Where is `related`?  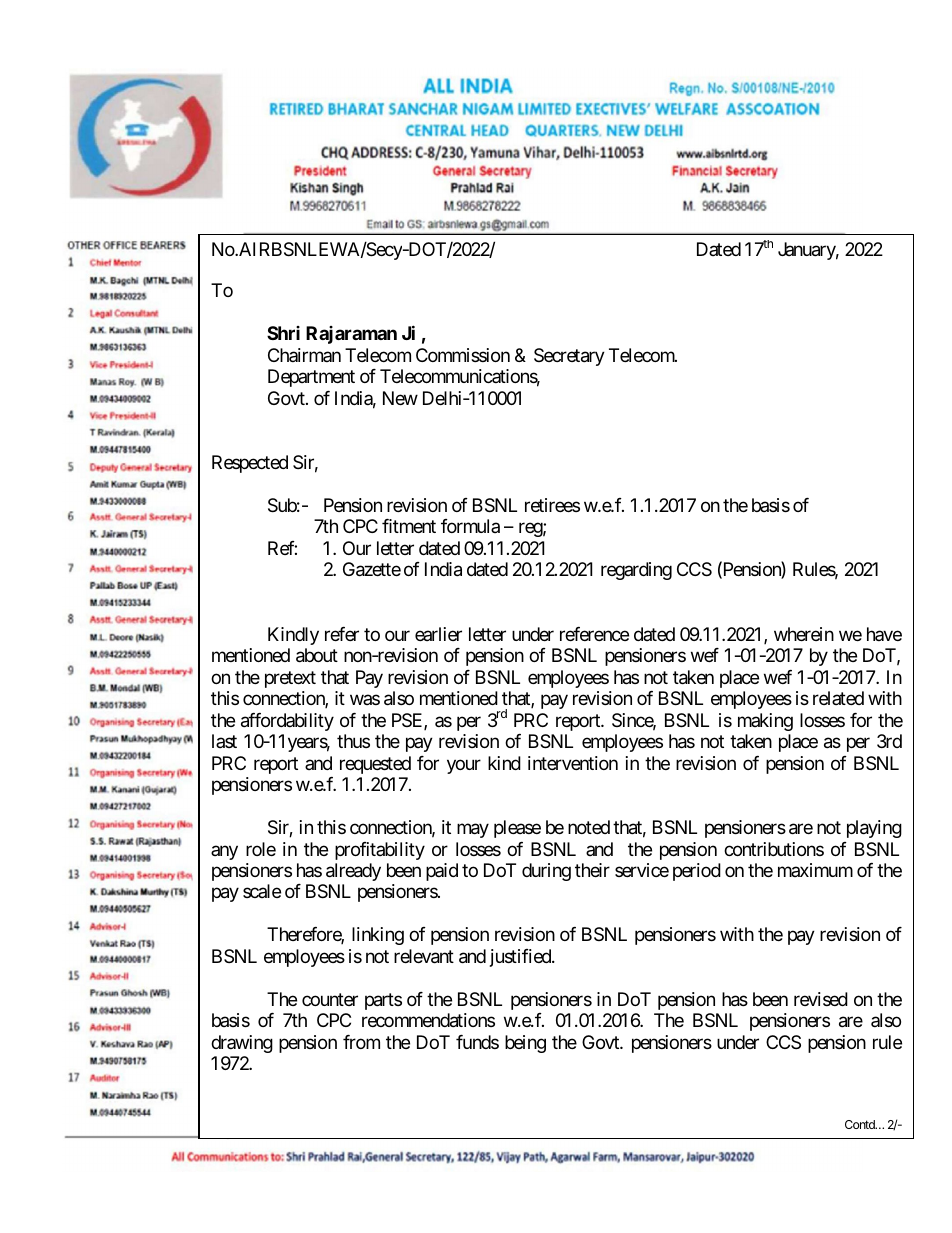 related is located at coordinates (838, 698).
